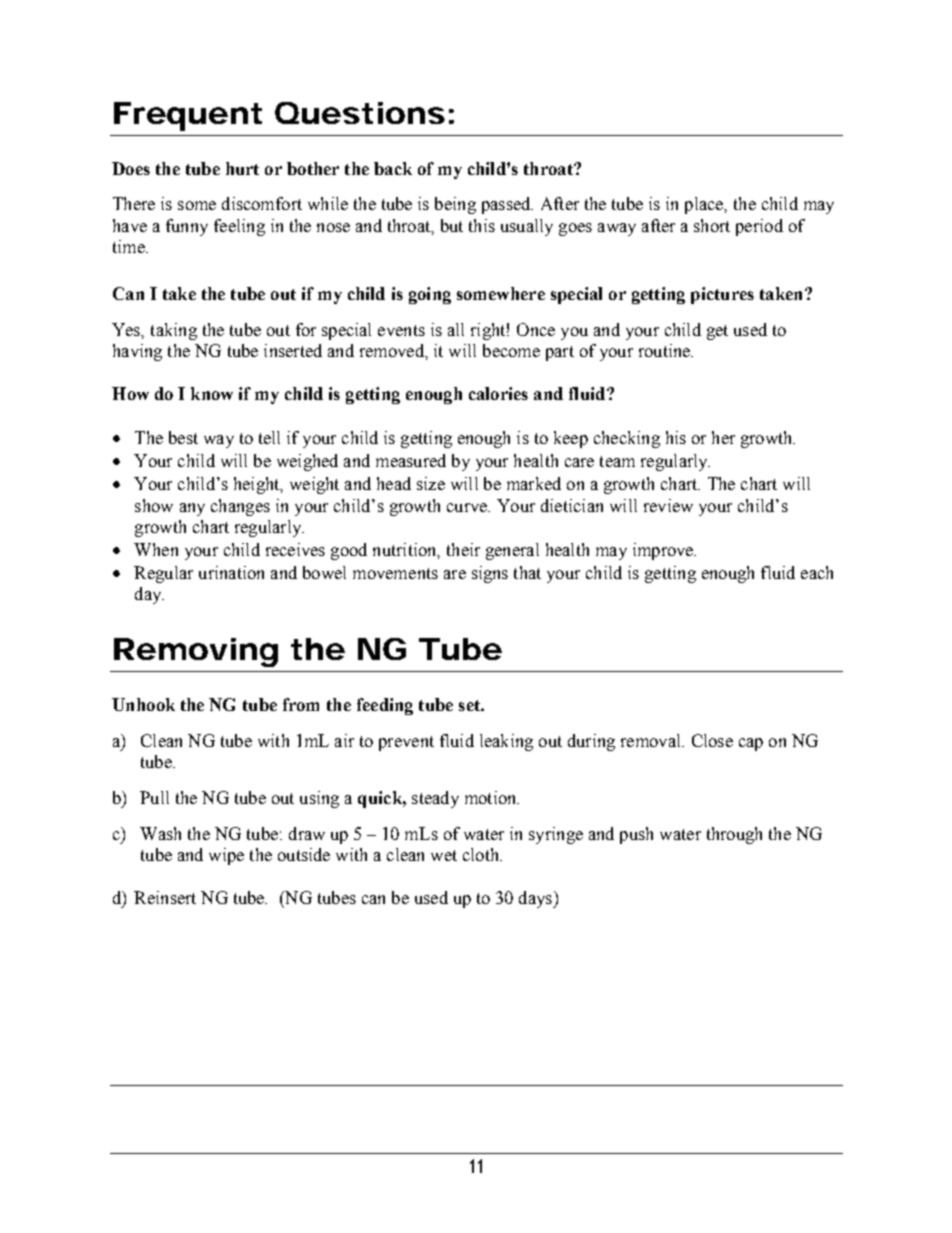 This screenshot has width=952, height=1233. What do you see at coordinates (482, 854) in the screenshot?
I see `cloth` at bounding box center [482, 854].
